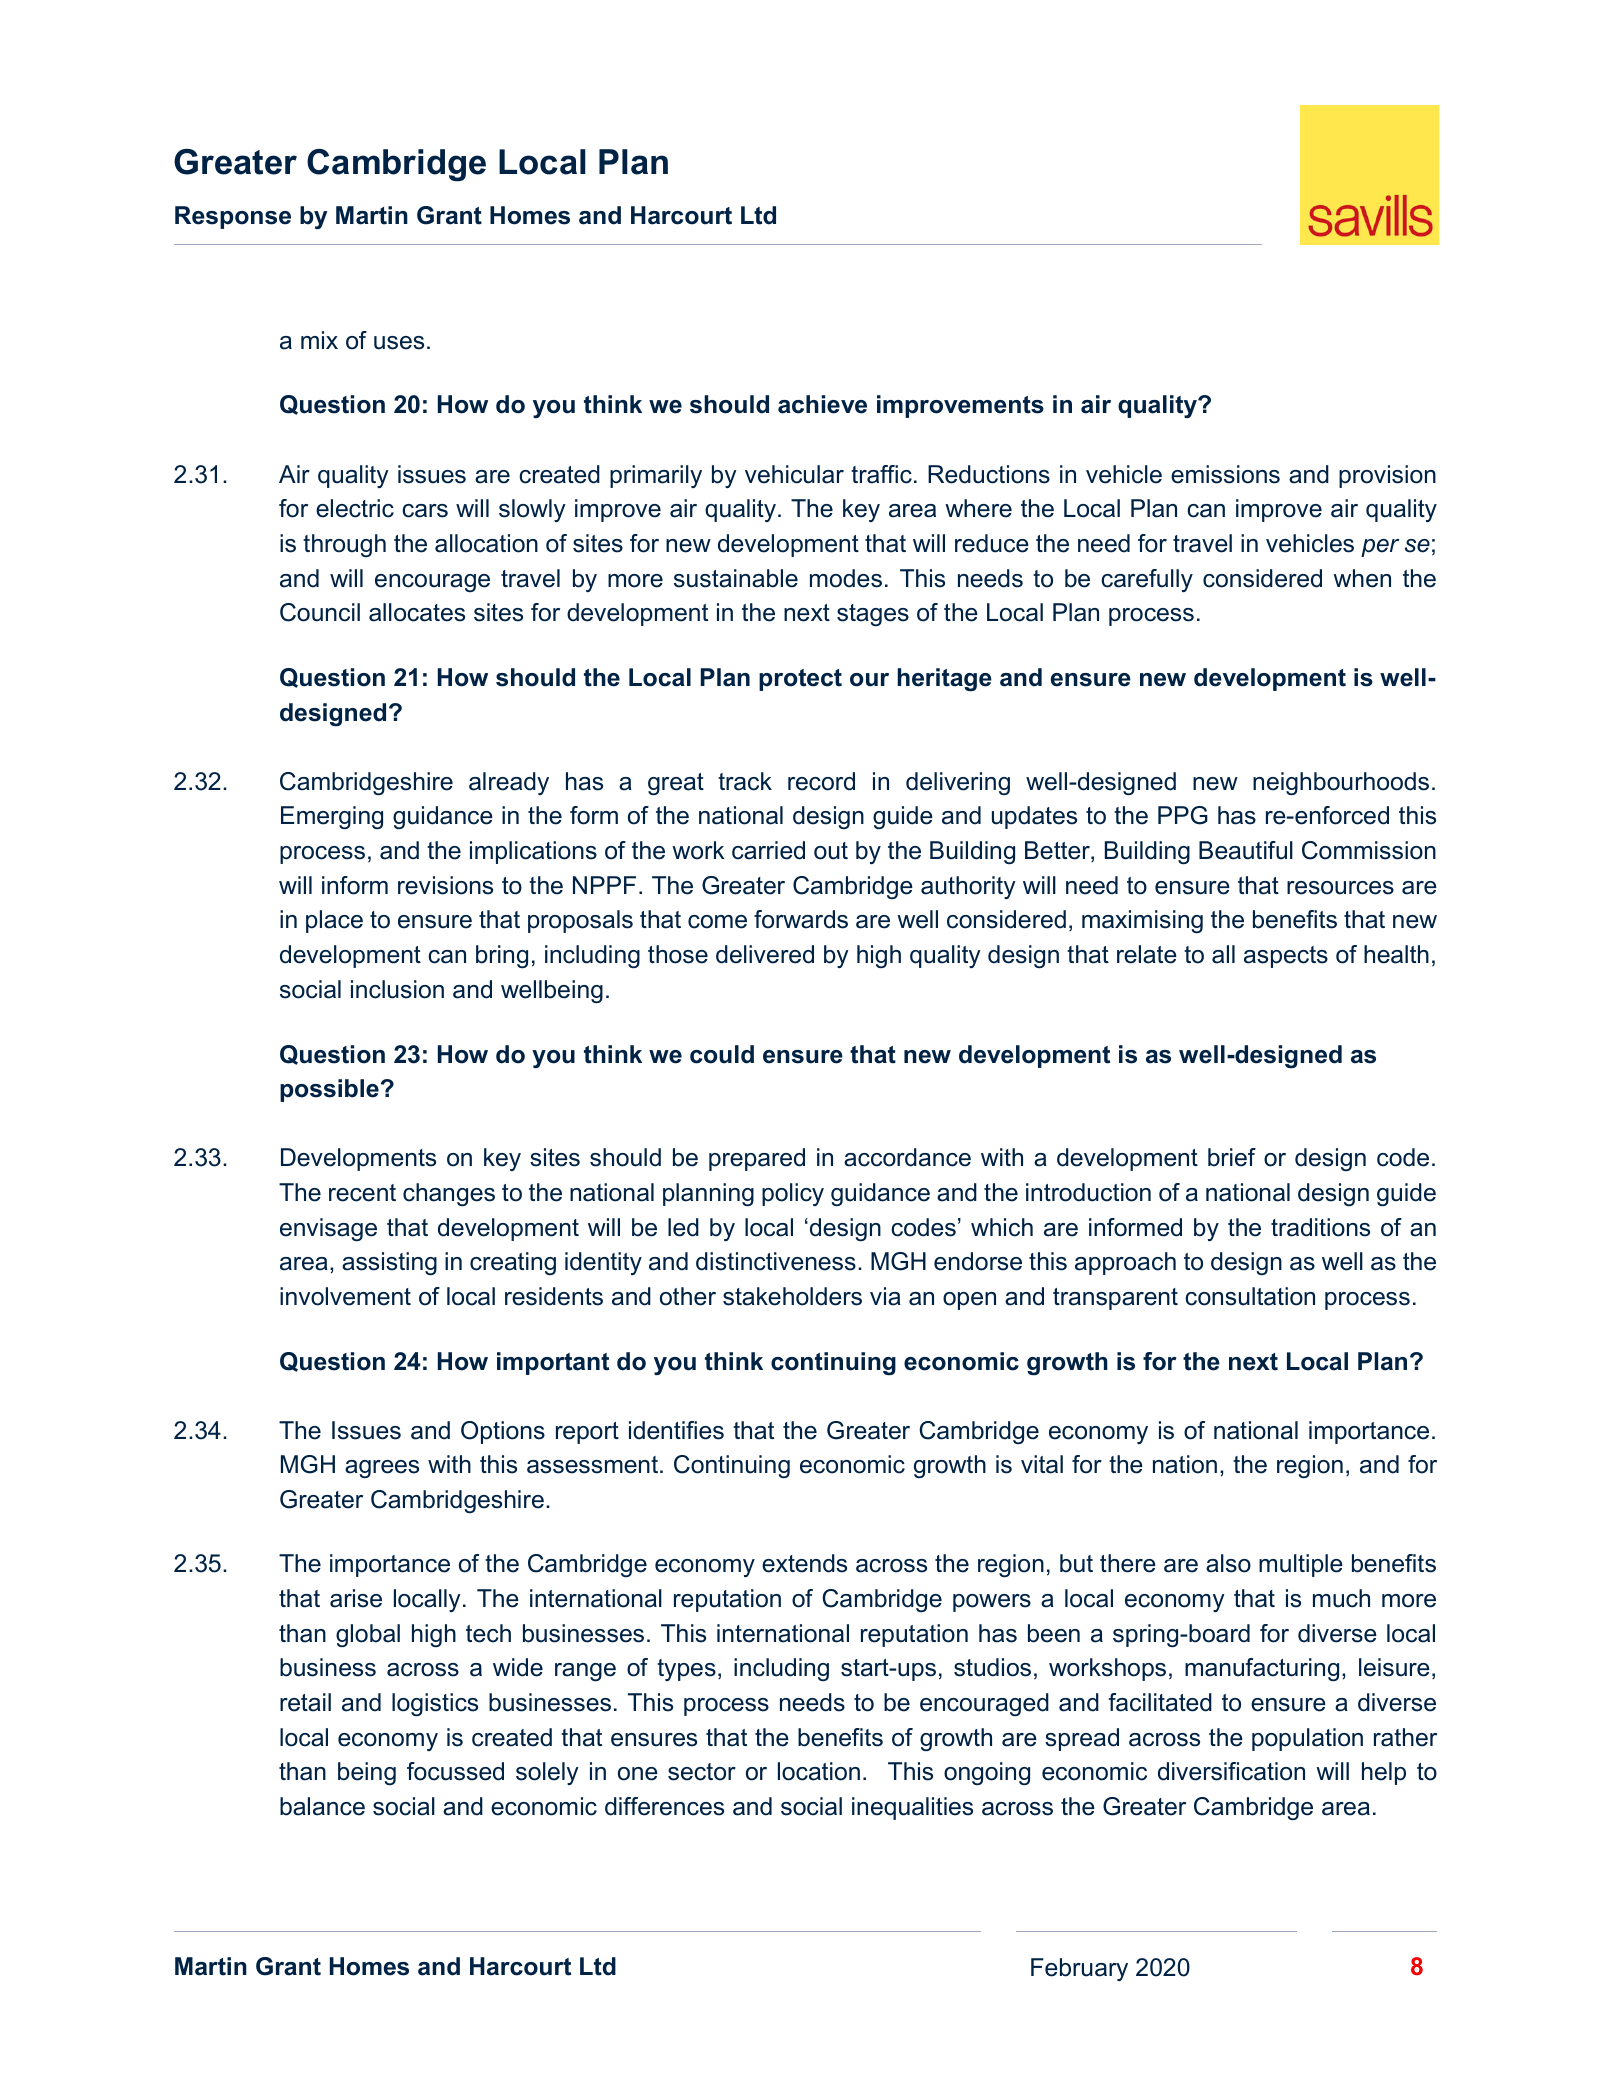 The width and height of the page is (1611, 2085). Describe the element at coordinates (399, 343) in the page. I see `uses` at that location.
